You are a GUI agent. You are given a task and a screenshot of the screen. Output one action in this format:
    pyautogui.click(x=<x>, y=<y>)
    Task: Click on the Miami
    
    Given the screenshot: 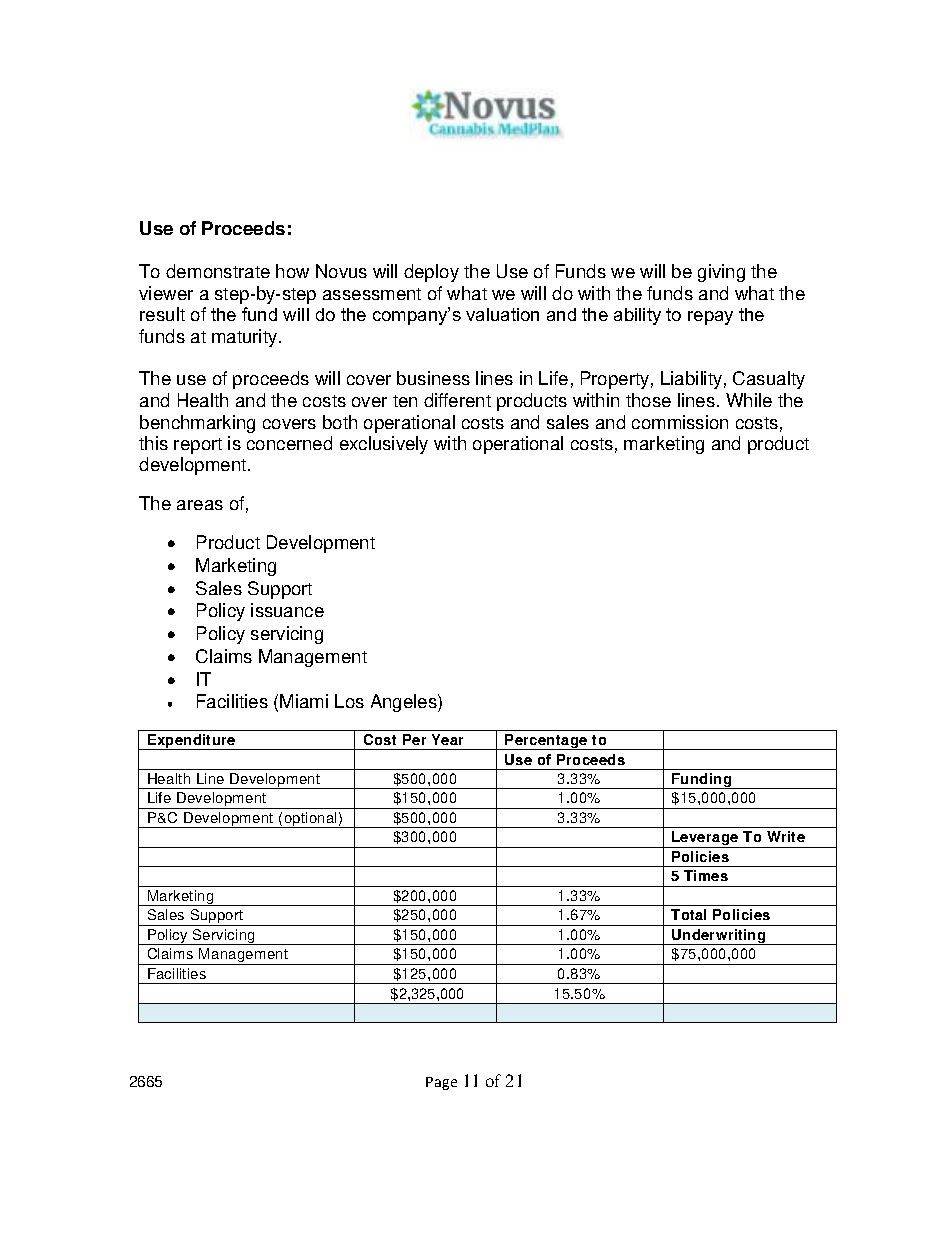 What is the action you would take?
    pyautogui.click(x=304, y=701)
